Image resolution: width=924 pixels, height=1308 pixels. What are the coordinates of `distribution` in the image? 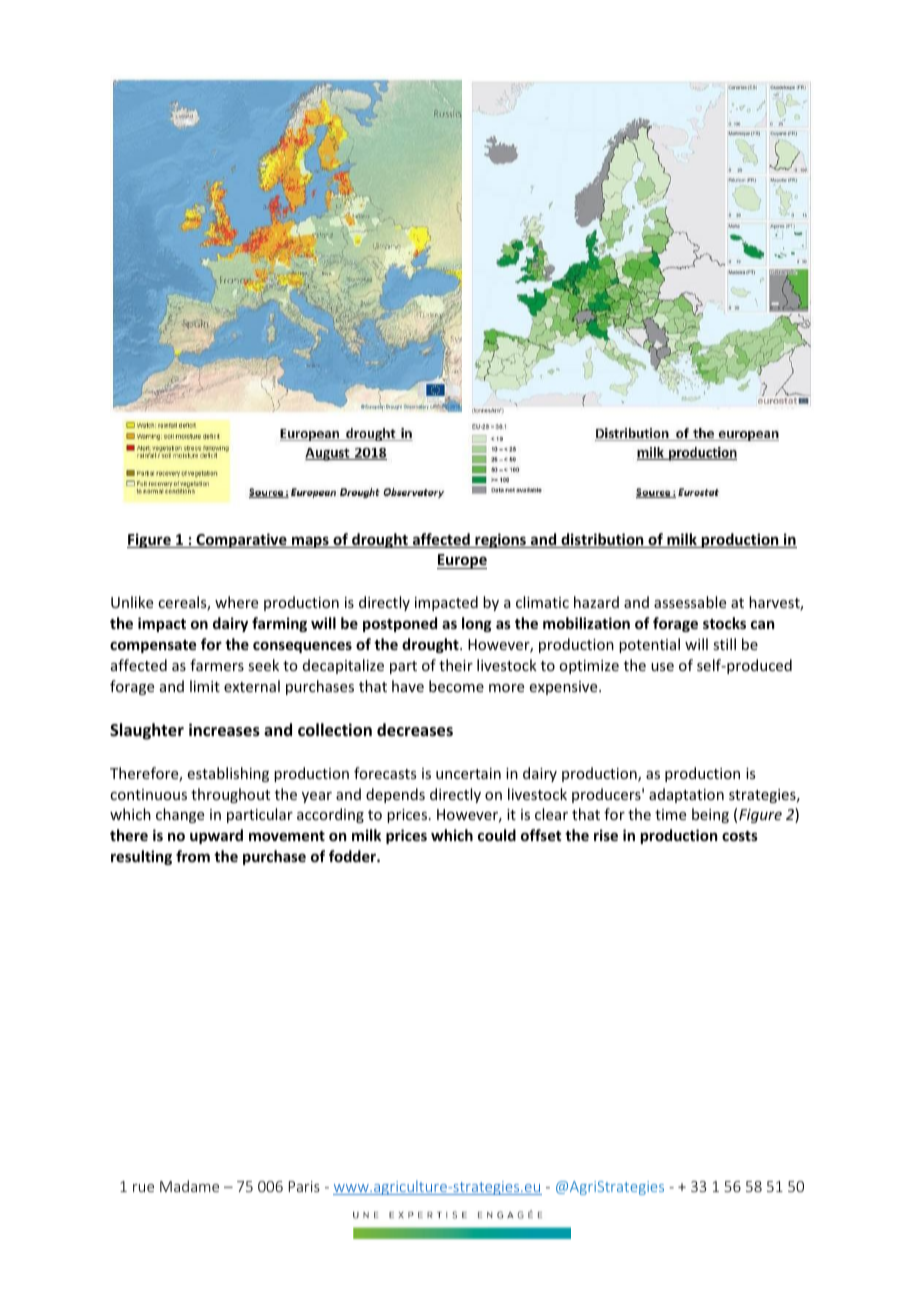 It's located at (602, 540).
